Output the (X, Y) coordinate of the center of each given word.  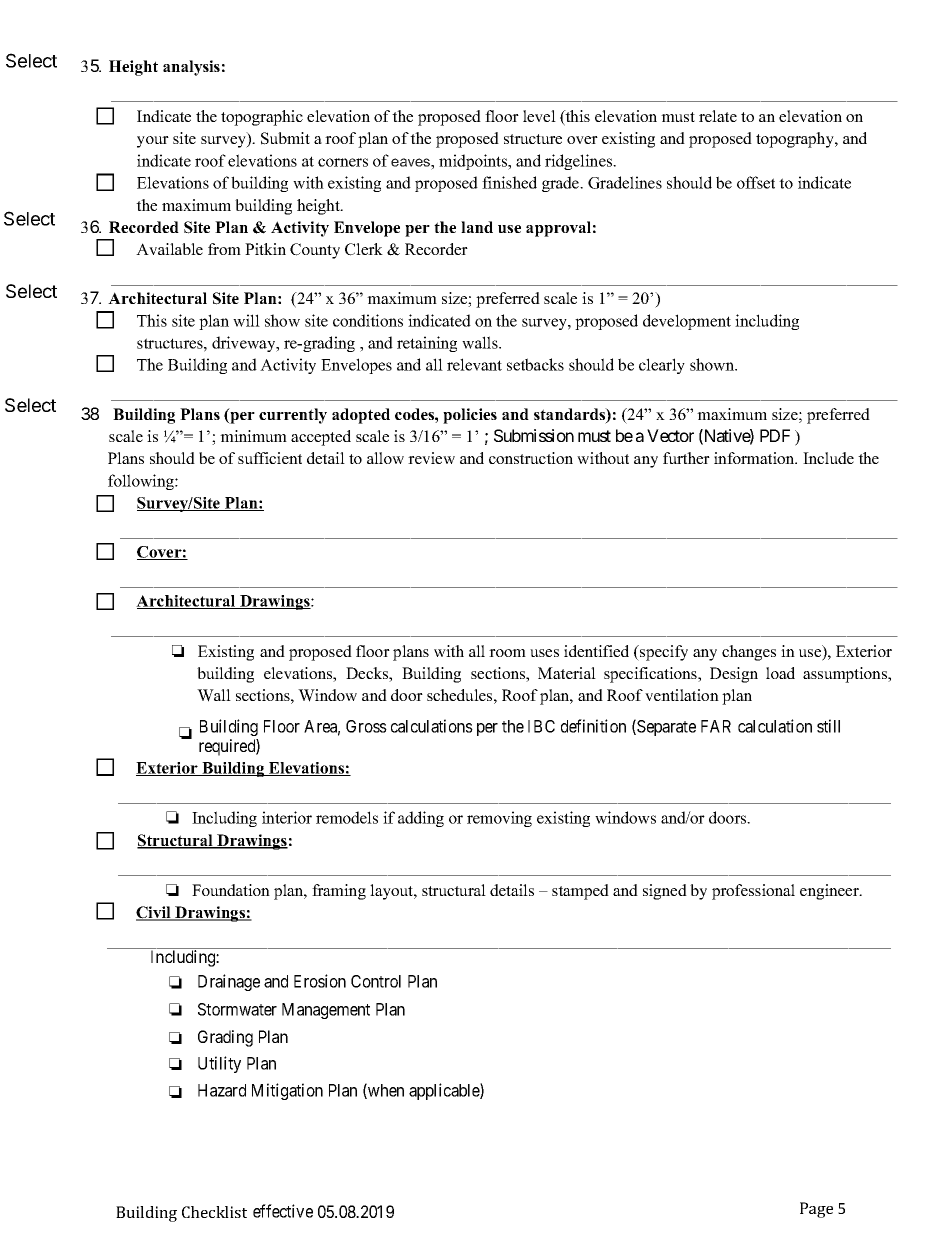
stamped (580, 892)
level (539, 116)
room (507, 653)
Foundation (231, 890)
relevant (474, 364)
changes (749, 653)
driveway (245, 344)
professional (753, 892)
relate (718, 116)
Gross (366, 726)
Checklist (214, 1212)
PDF (775, 435)
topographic (262, 118)
